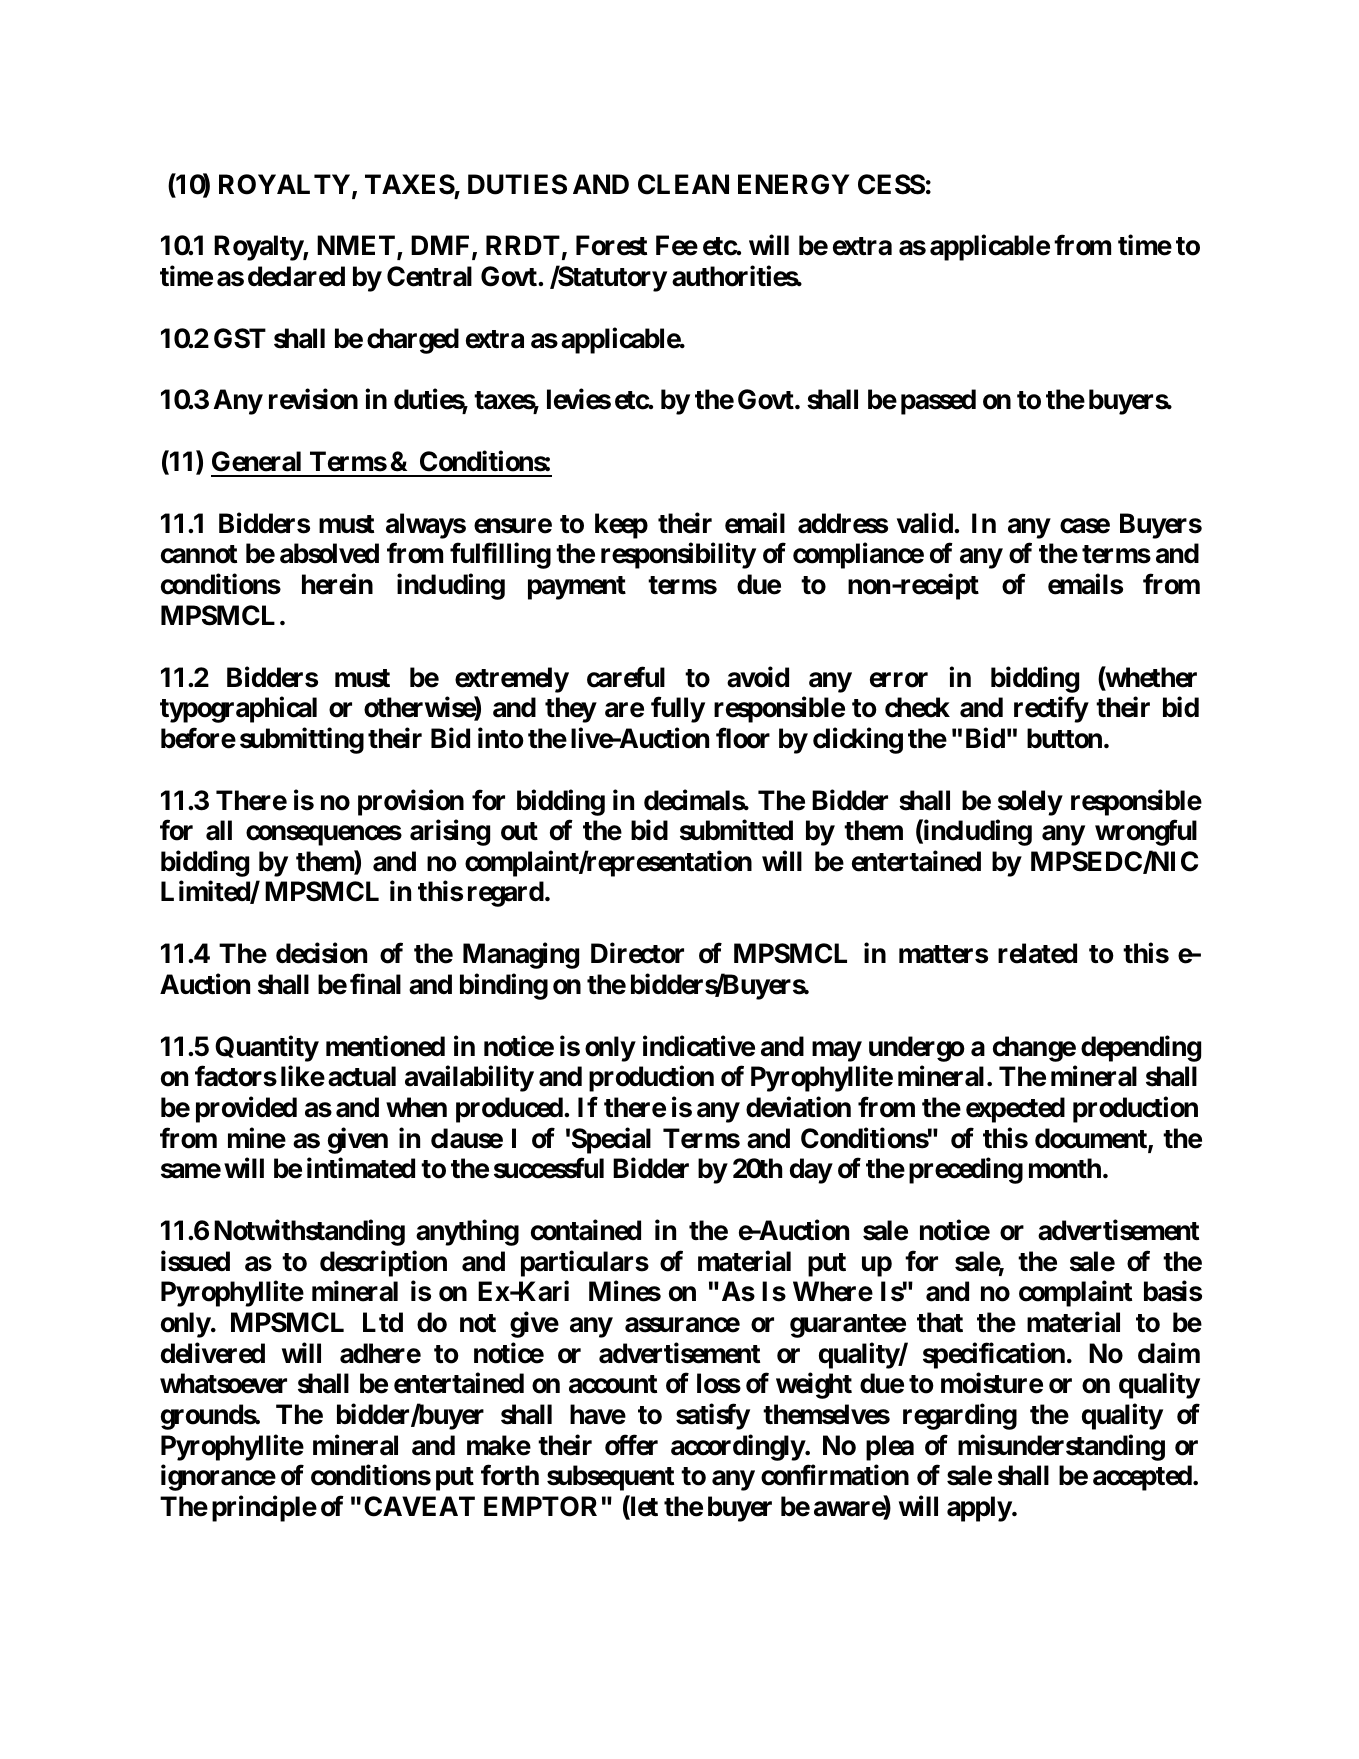 The height and width of the screenshot is (1759, 1359). What do you see at coordinates (1051, 710) in the screenshot?
I see `rectify` at bounding box center [1051, 710].
